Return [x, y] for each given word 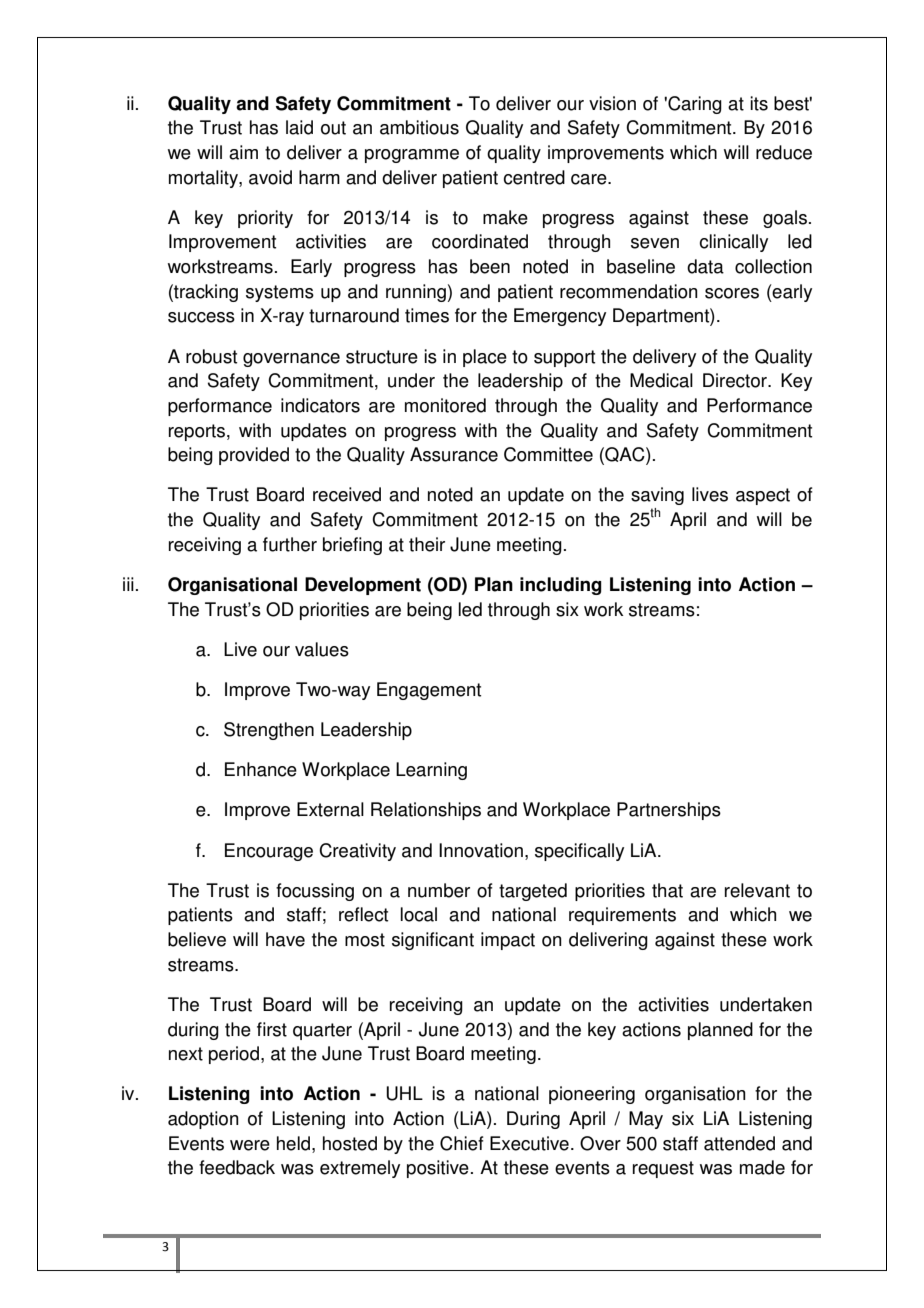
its [759, 103]
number [439, 890]
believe [197, 939]
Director [736, 380]
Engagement [429, 691]
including [561, 586]
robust [211, 356]
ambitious [419, 127]
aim [243, 152]
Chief [462, 1143]
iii [128, 584]
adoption [203, 1120]
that [667, 890]
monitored [445, 405]
